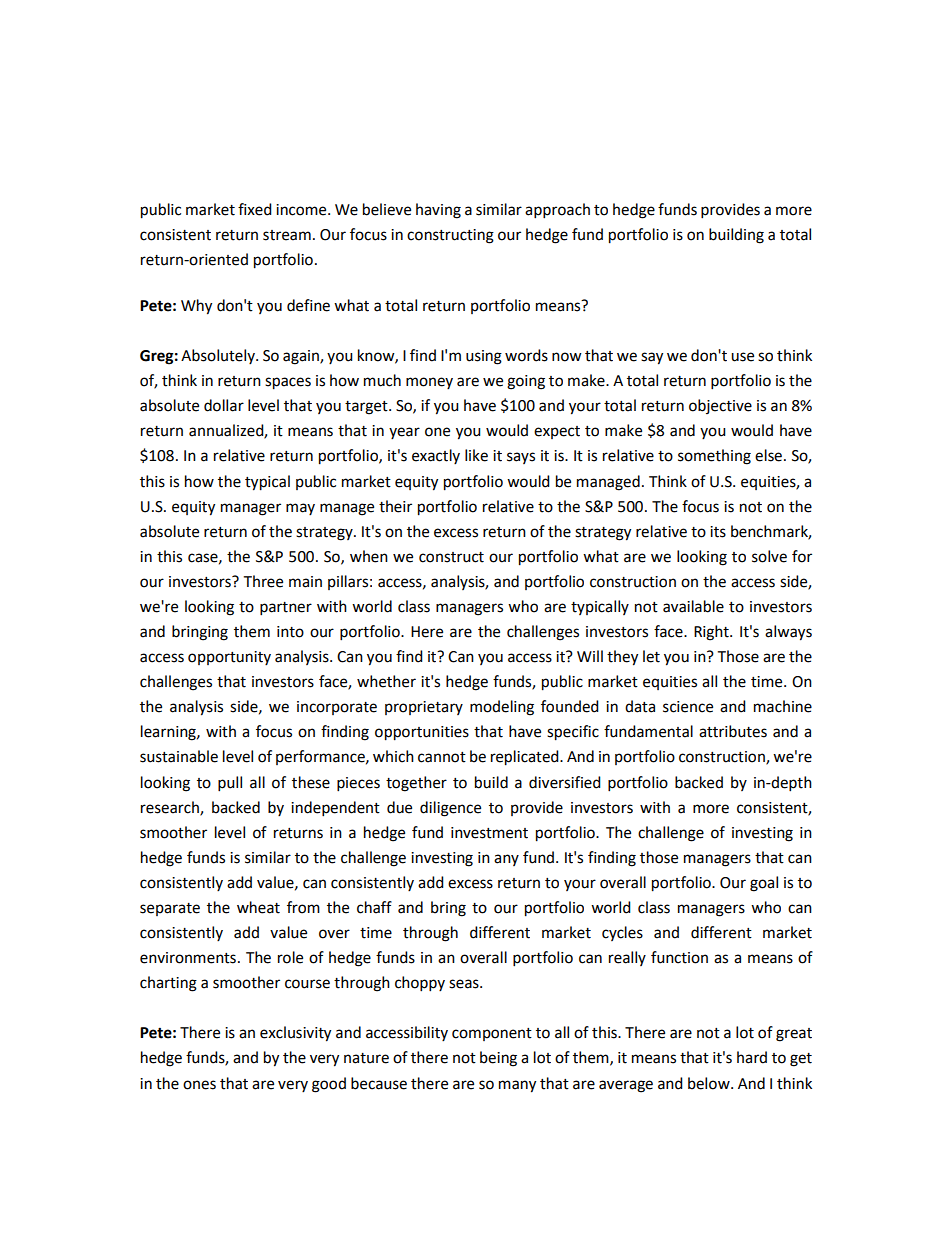 The image size is (952, 1233). I want to click on having, so click(438, 211).
